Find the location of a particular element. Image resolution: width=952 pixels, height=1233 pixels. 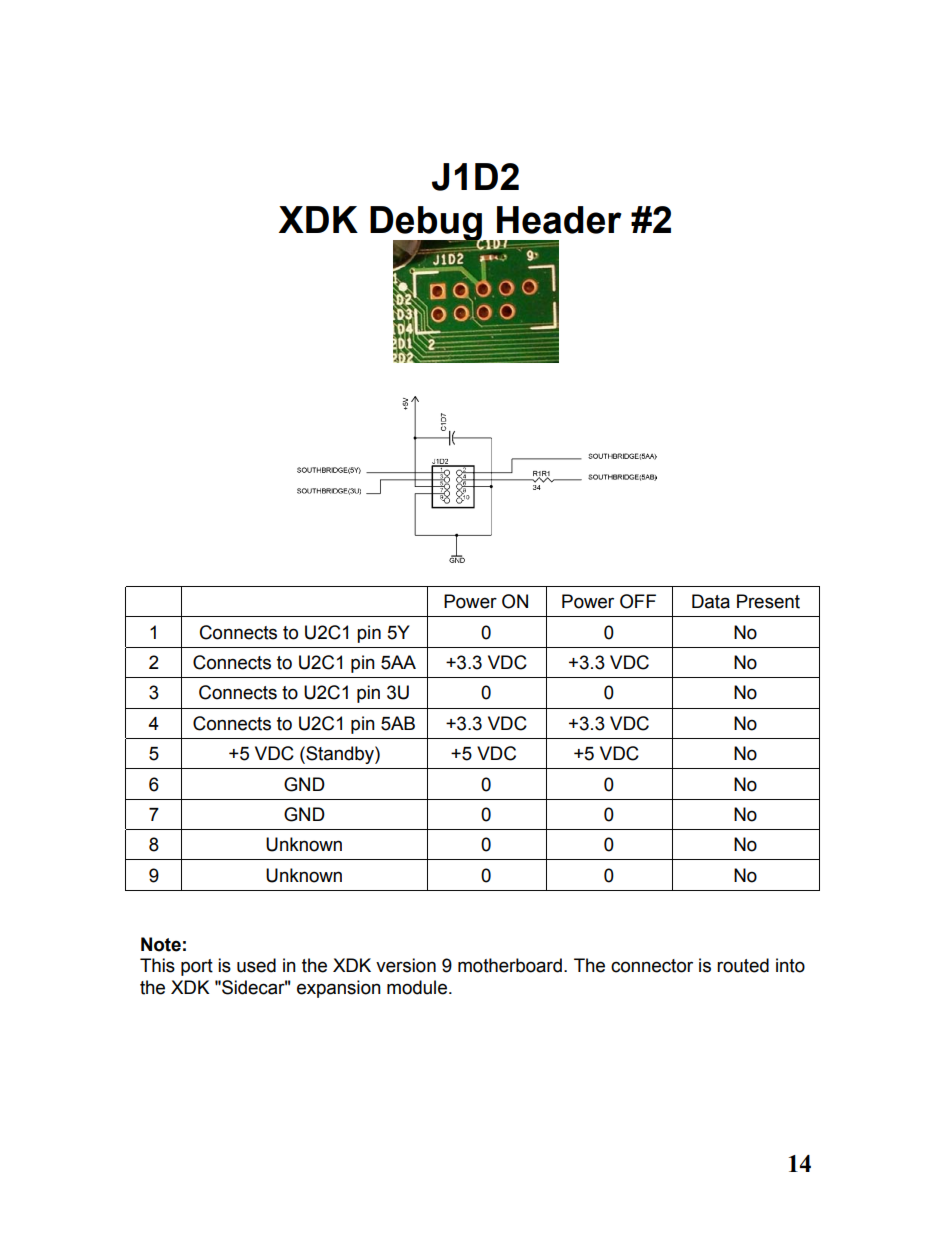

Note is located at coordinates (161, 944).
